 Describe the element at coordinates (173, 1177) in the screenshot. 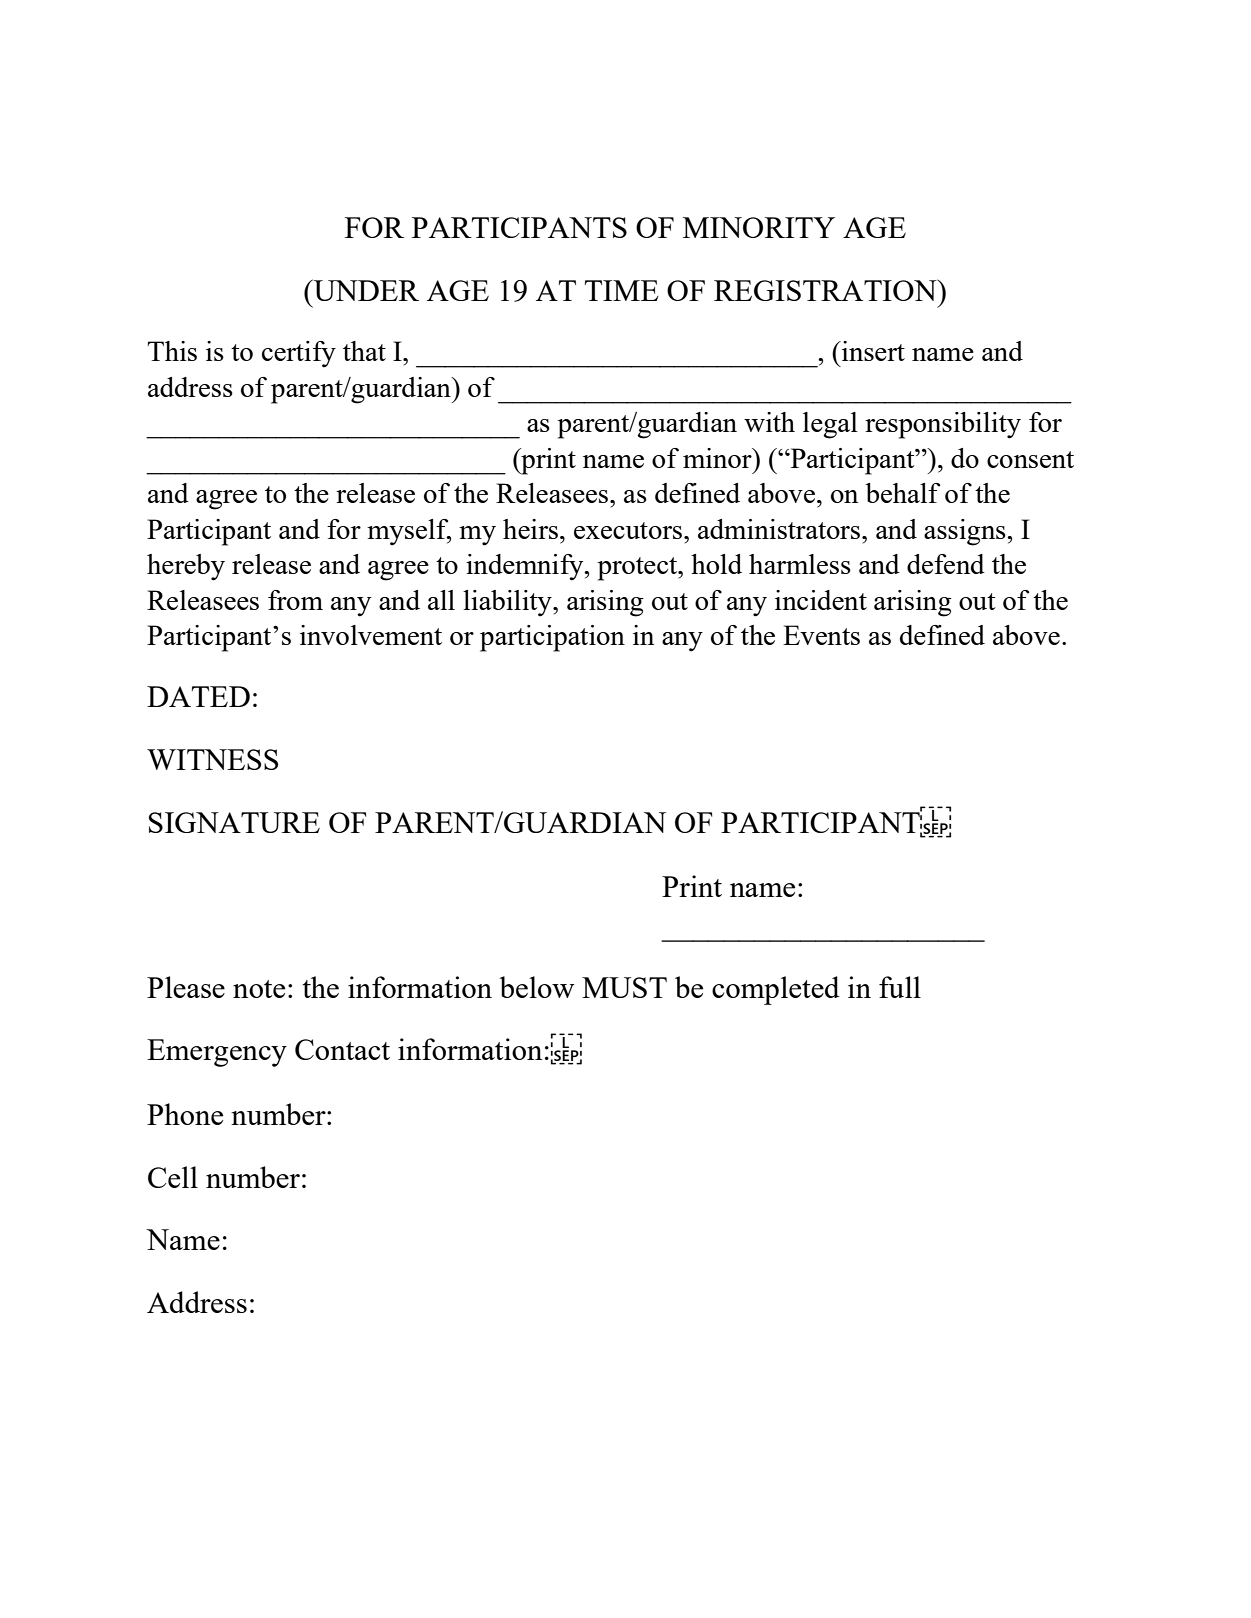

I see `Cell` at that location.
